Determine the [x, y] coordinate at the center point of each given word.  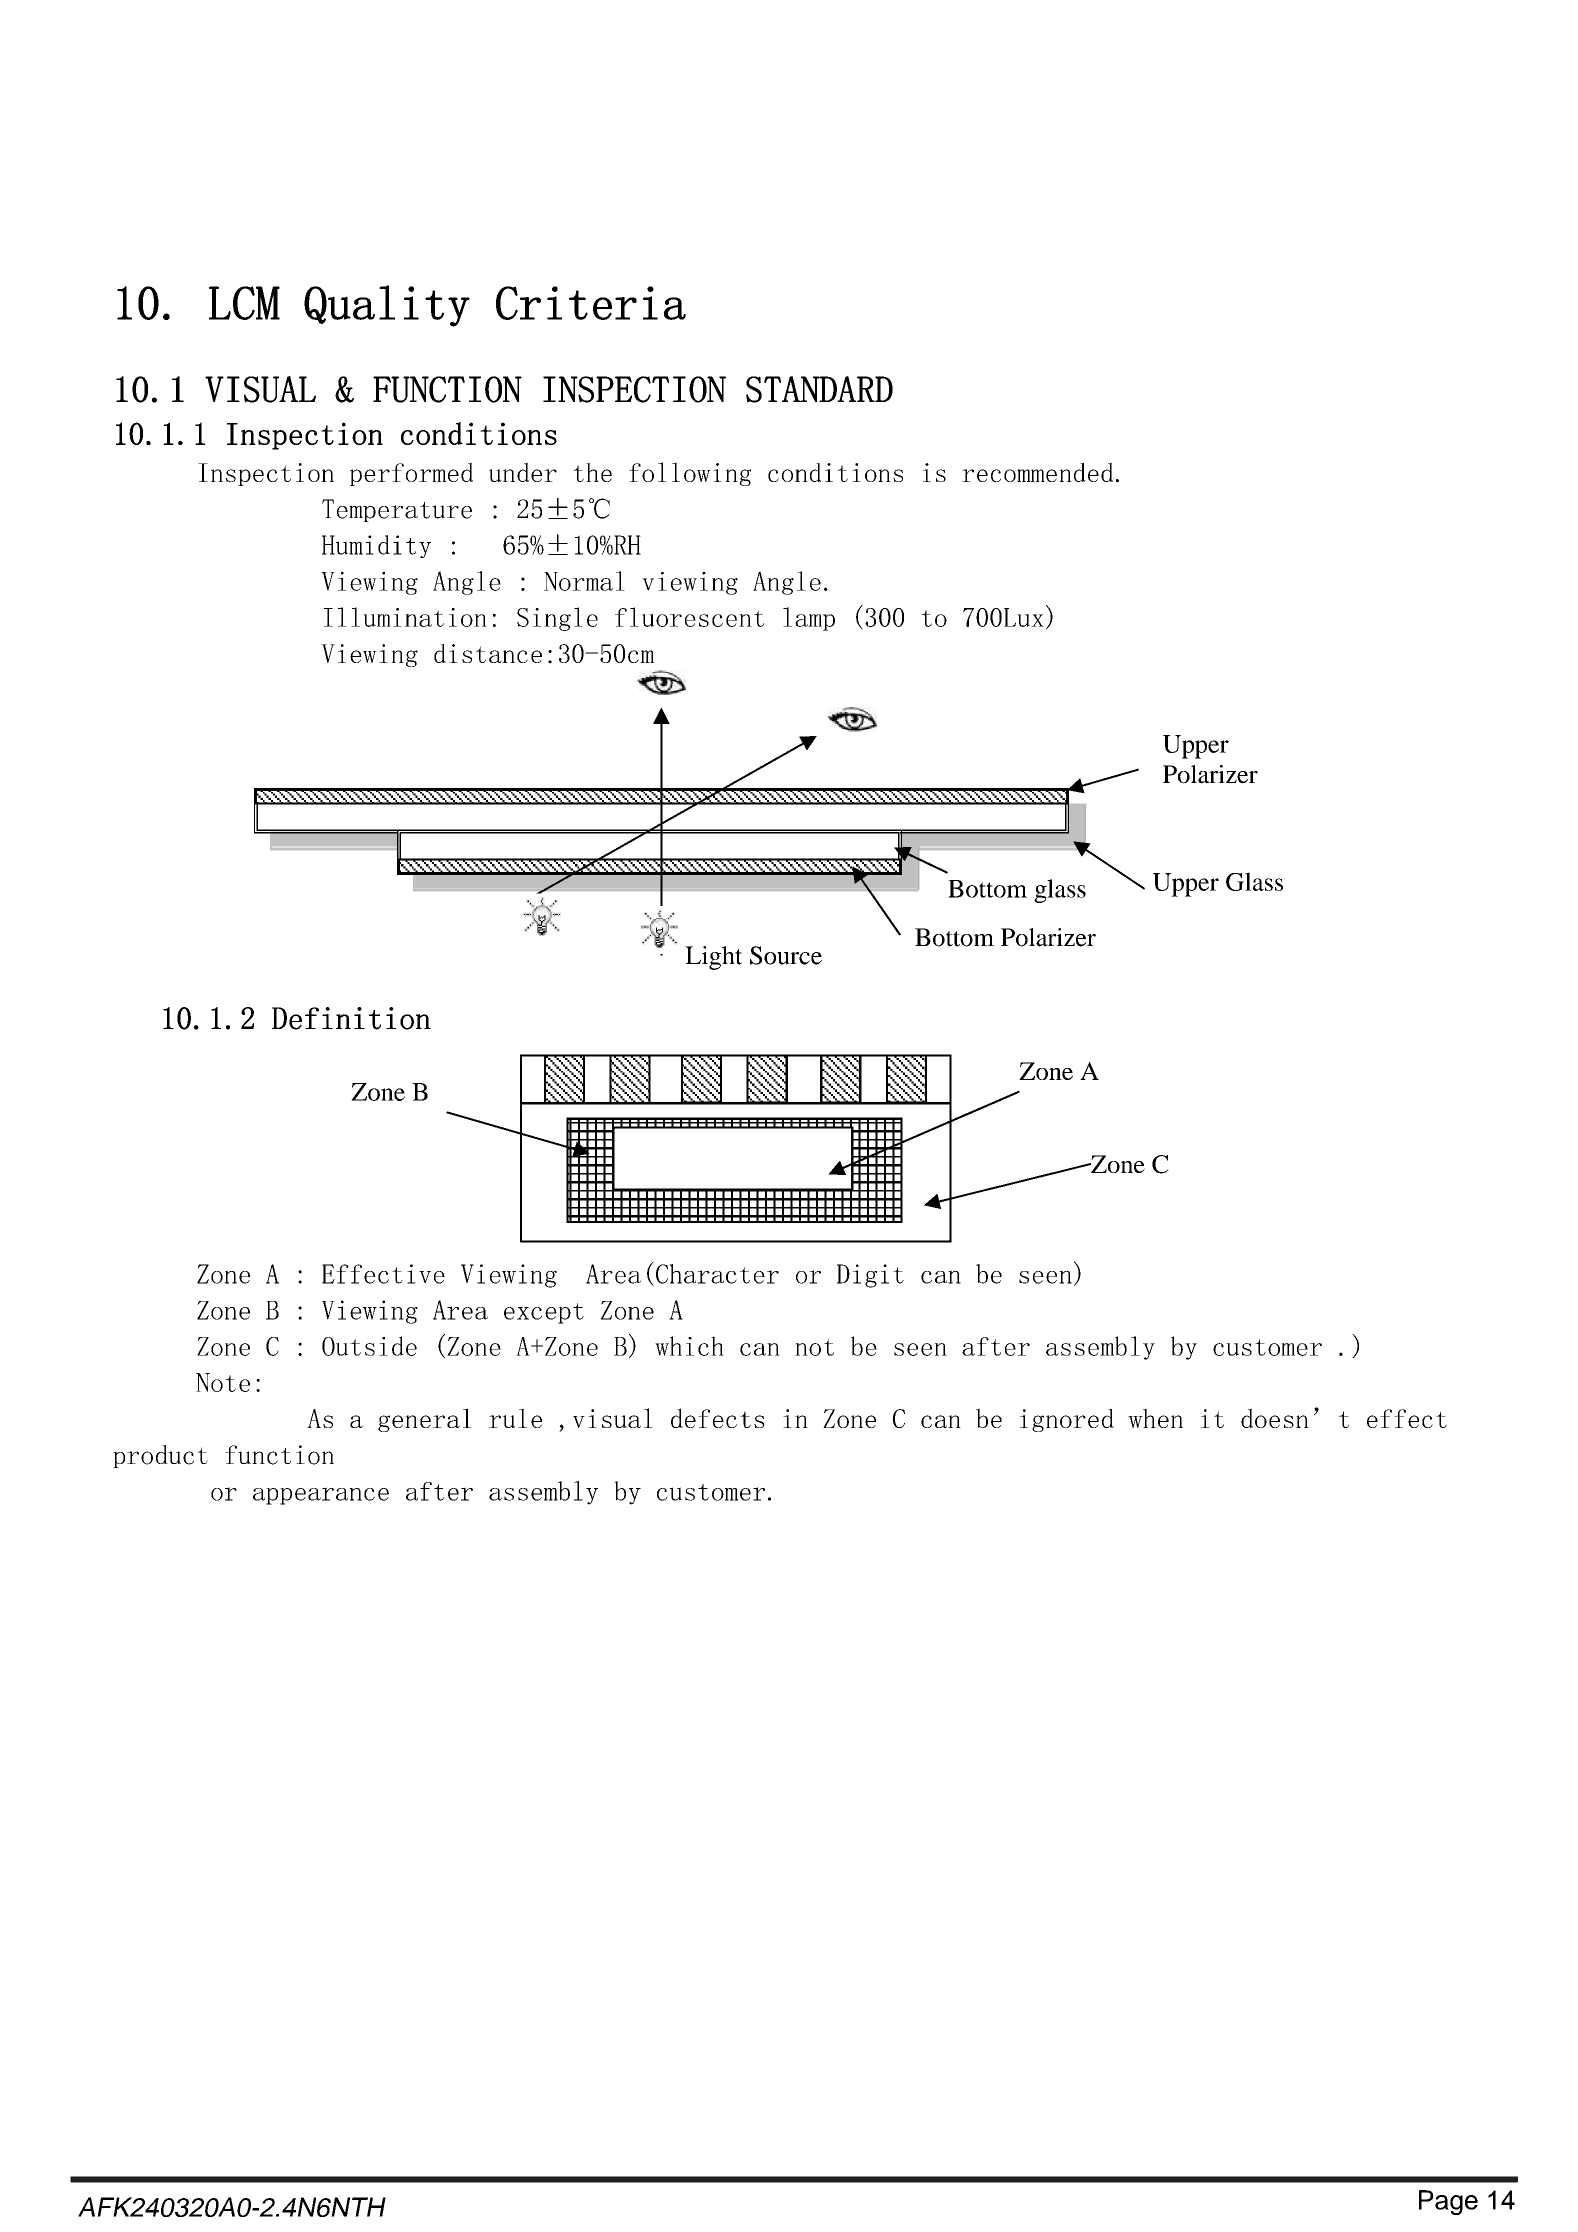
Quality [387, 306]
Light [713, 958]
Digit [870, 1276]
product [160, 1456]
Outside [369, 1346]
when [1155, 1418]
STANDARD [819, 389]
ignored [1067, 1420]
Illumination [405, 617]
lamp [809, 619]
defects [718, 1418]
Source [786, 955]
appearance [321, 1496]
